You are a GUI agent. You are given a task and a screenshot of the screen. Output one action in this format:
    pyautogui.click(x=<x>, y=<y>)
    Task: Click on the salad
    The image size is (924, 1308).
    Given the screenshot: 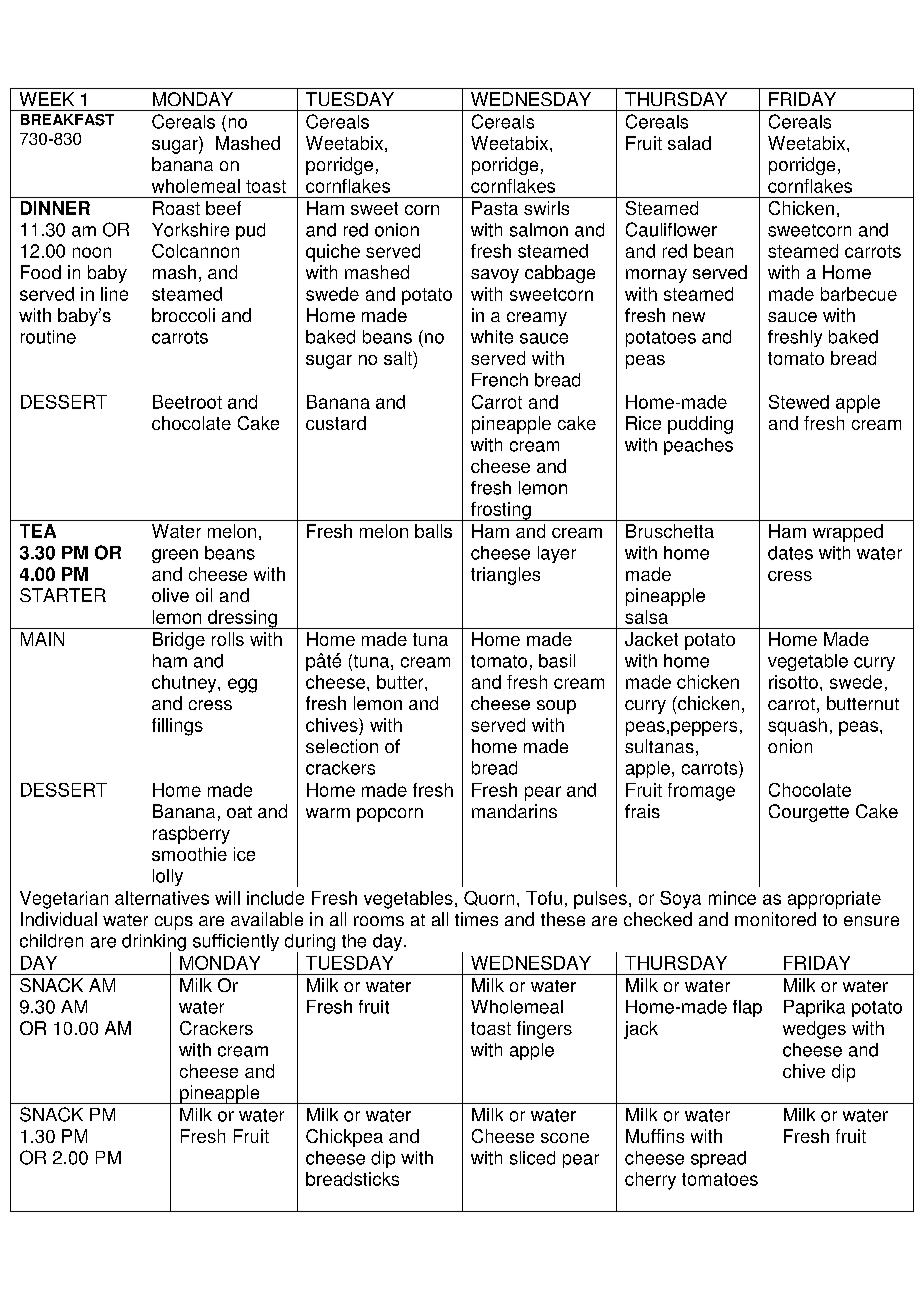 What is the action you would take?
    pyautogui.click(x=689, y=143)
